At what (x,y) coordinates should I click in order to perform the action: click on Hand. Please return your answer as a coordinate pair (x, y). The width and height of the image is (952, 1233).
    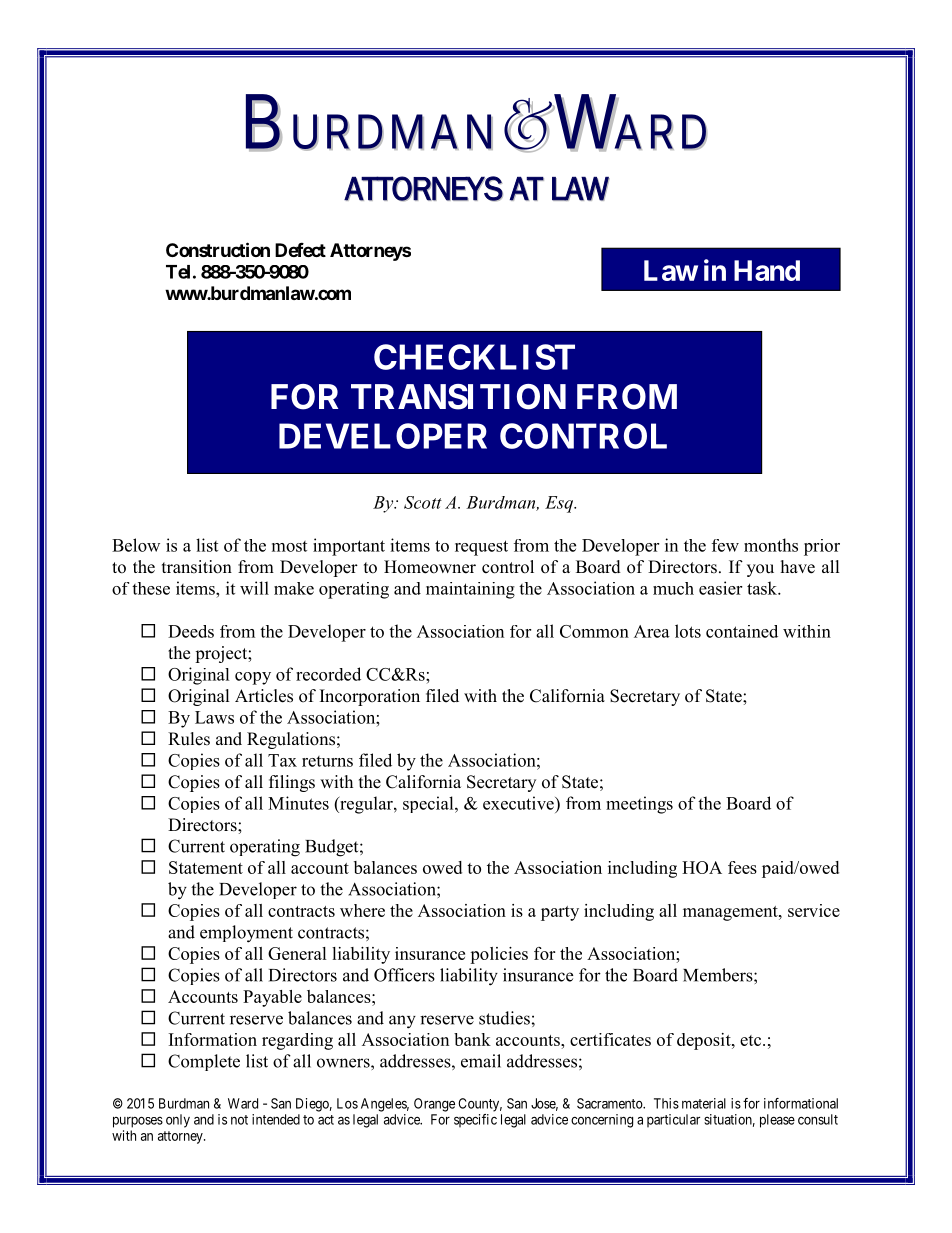
    Looking at the image, I should click on (767, 270).
